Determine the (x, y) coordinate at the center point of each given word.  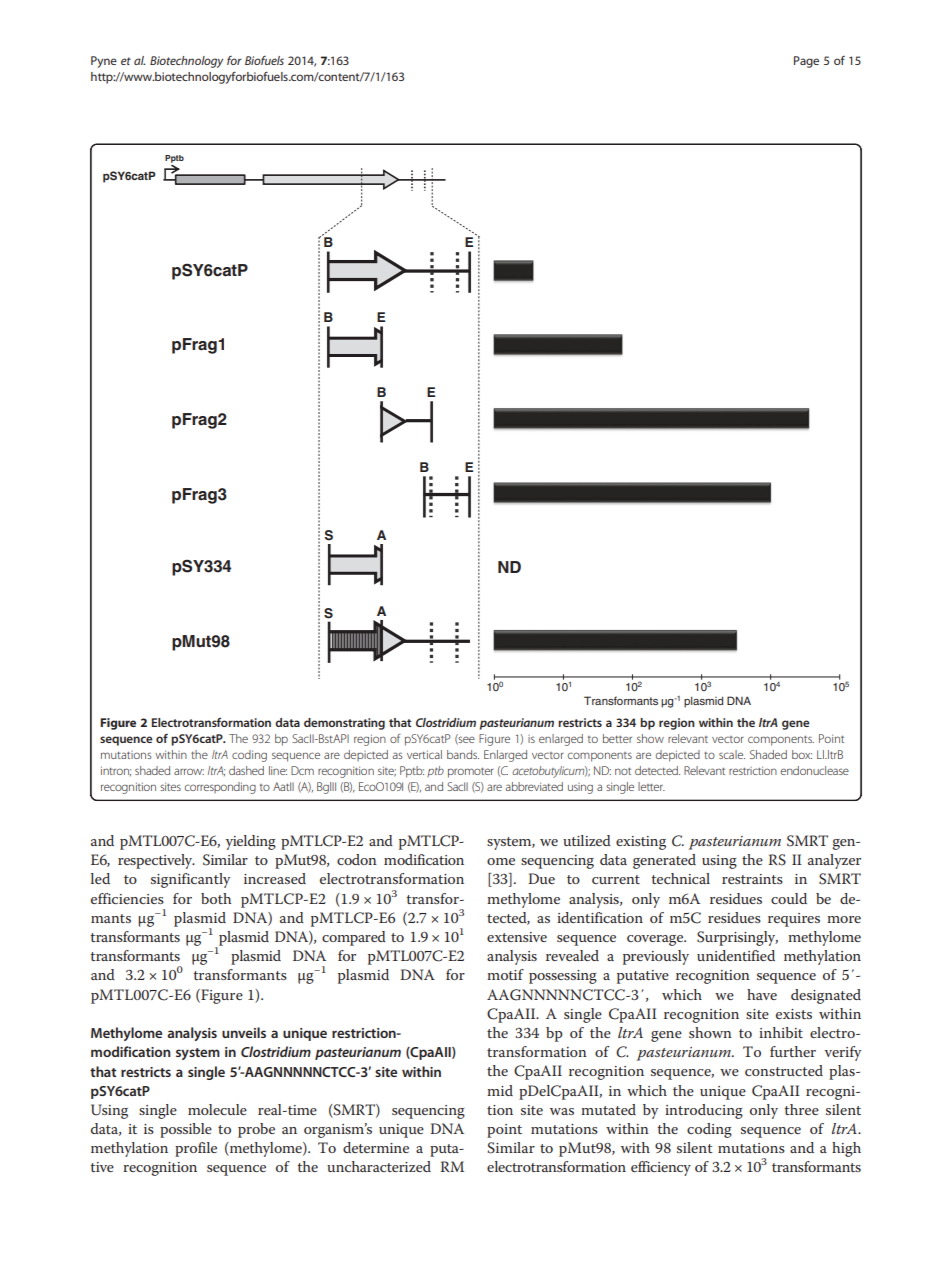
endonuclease (815, 770)
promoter (471, 773)
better (617, 738)
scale (732, 754)
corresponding (220, 788)
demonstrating (344, 724)
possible (186, 1130)
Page (806, 62)
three (801, 1109)
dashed (246, 770)
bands (463, 754)
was (562, 1111)
